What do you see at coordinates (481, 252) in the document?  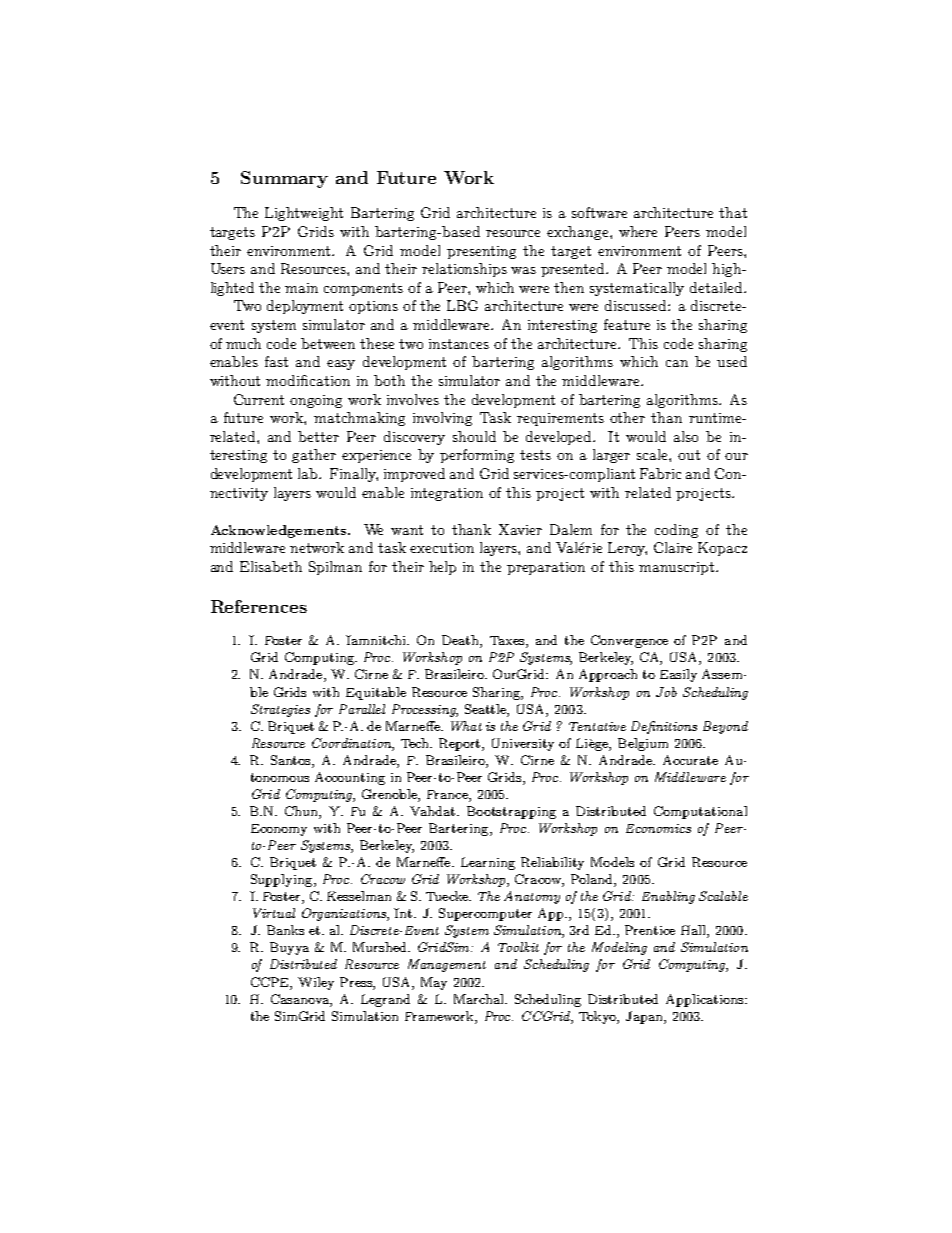 I see `presenting` at bounding box center [481, 252].
